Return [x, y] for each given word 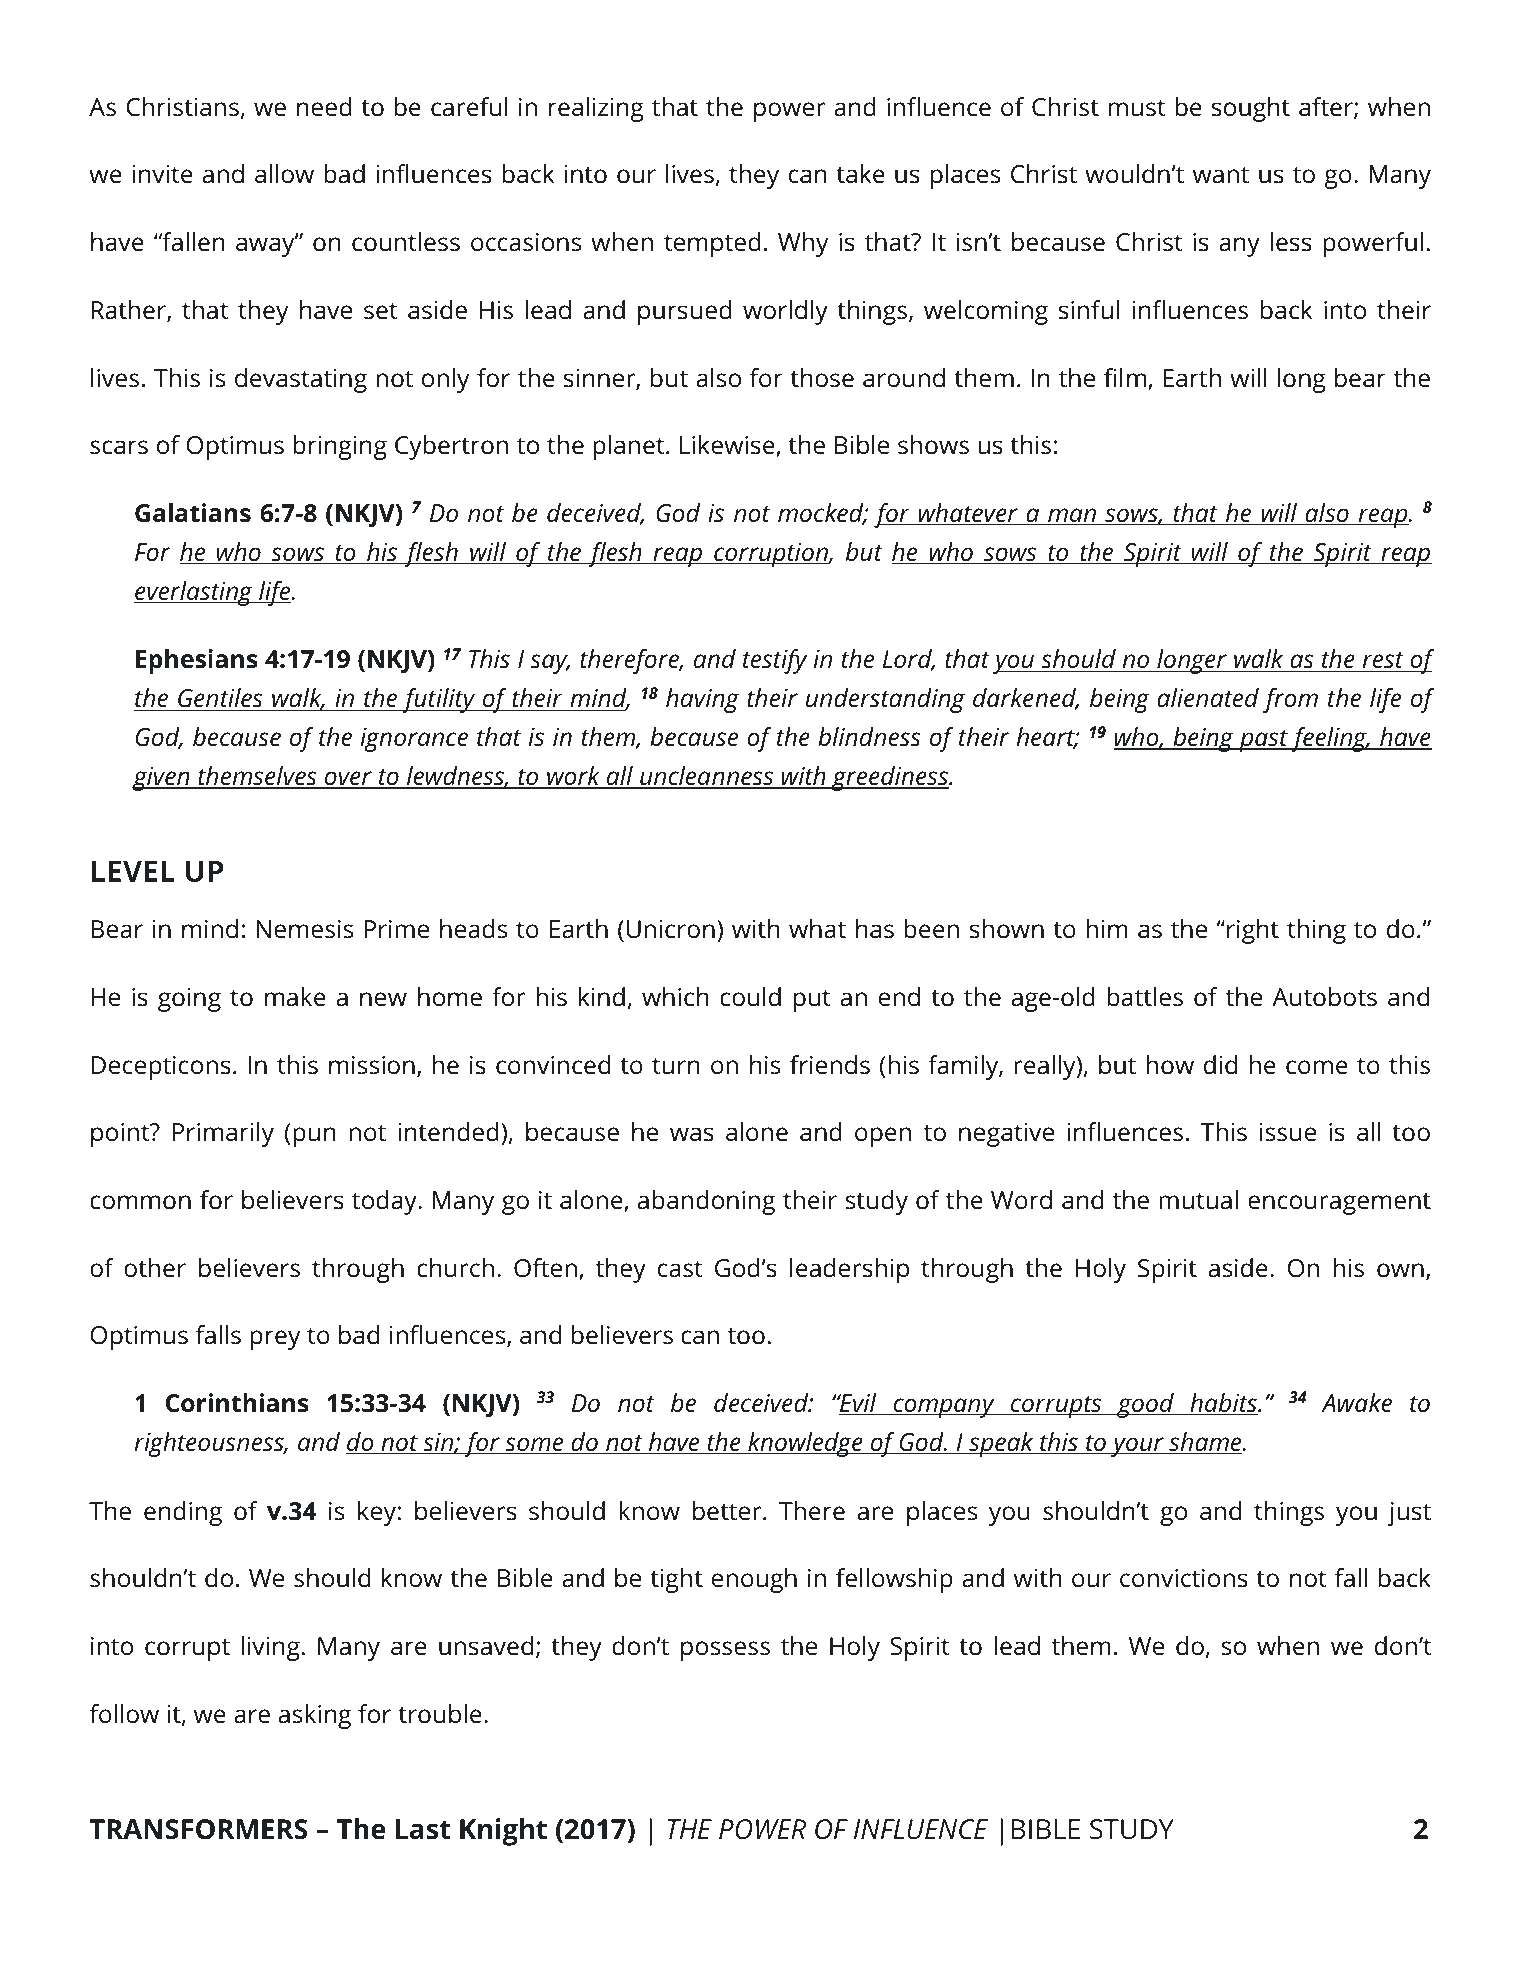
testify [775, 661]
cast [680, 1269]
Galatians [193, 513]
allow [284, 174]
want [1221, 175]
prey [275, 1340]
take [860, 174]
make [295, 997]
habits [1223, 1404]
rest [1383, 661]
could [750, 997]
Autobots [1324, 997]
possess [725, 1651]
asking [315, 1716]
